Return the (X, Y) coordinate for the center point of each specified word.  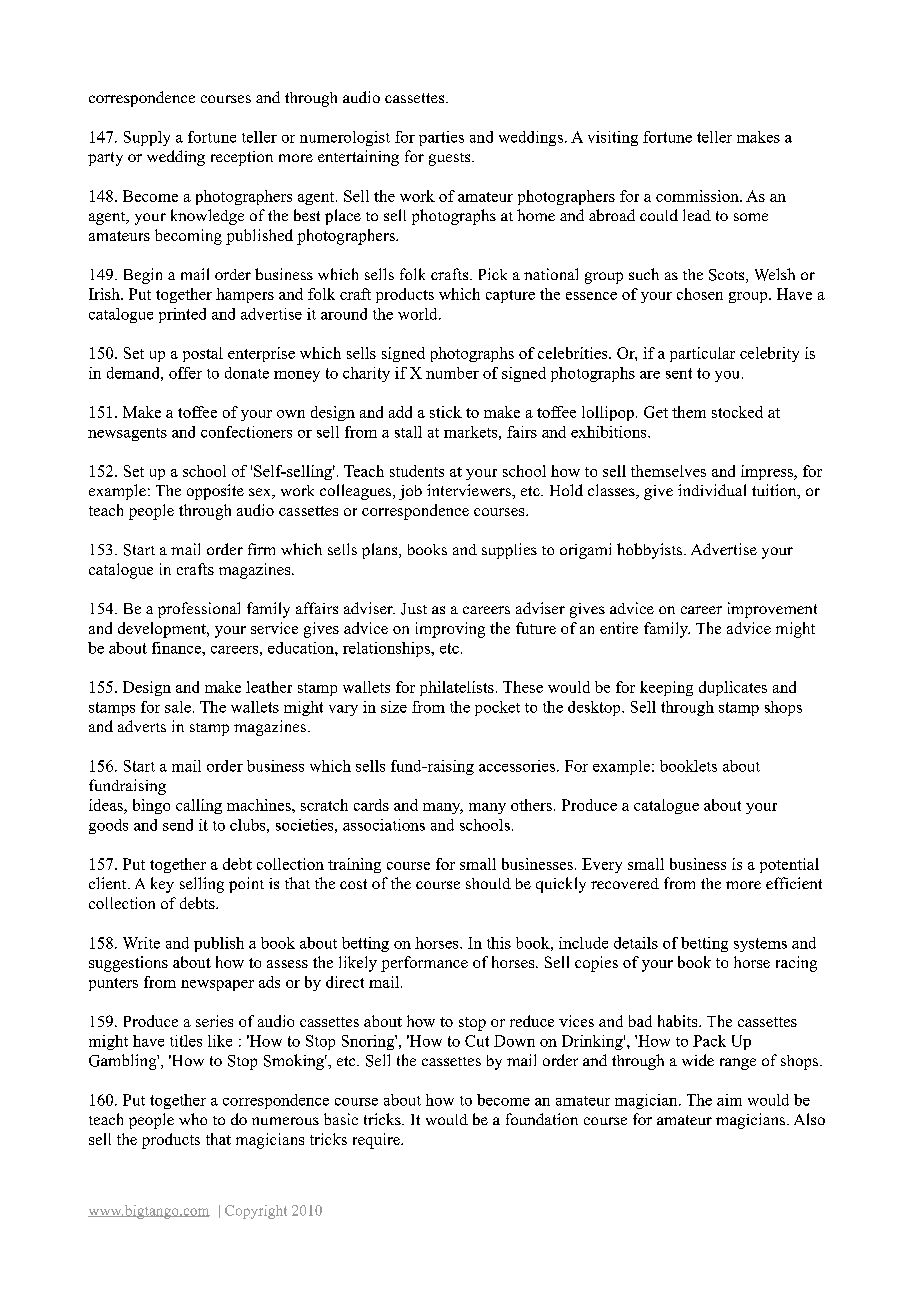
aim (729, 1100)
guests (451, 159)
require (377, 1141)
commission (698, 196)
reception (242, 158)
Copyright (256, 1212)
